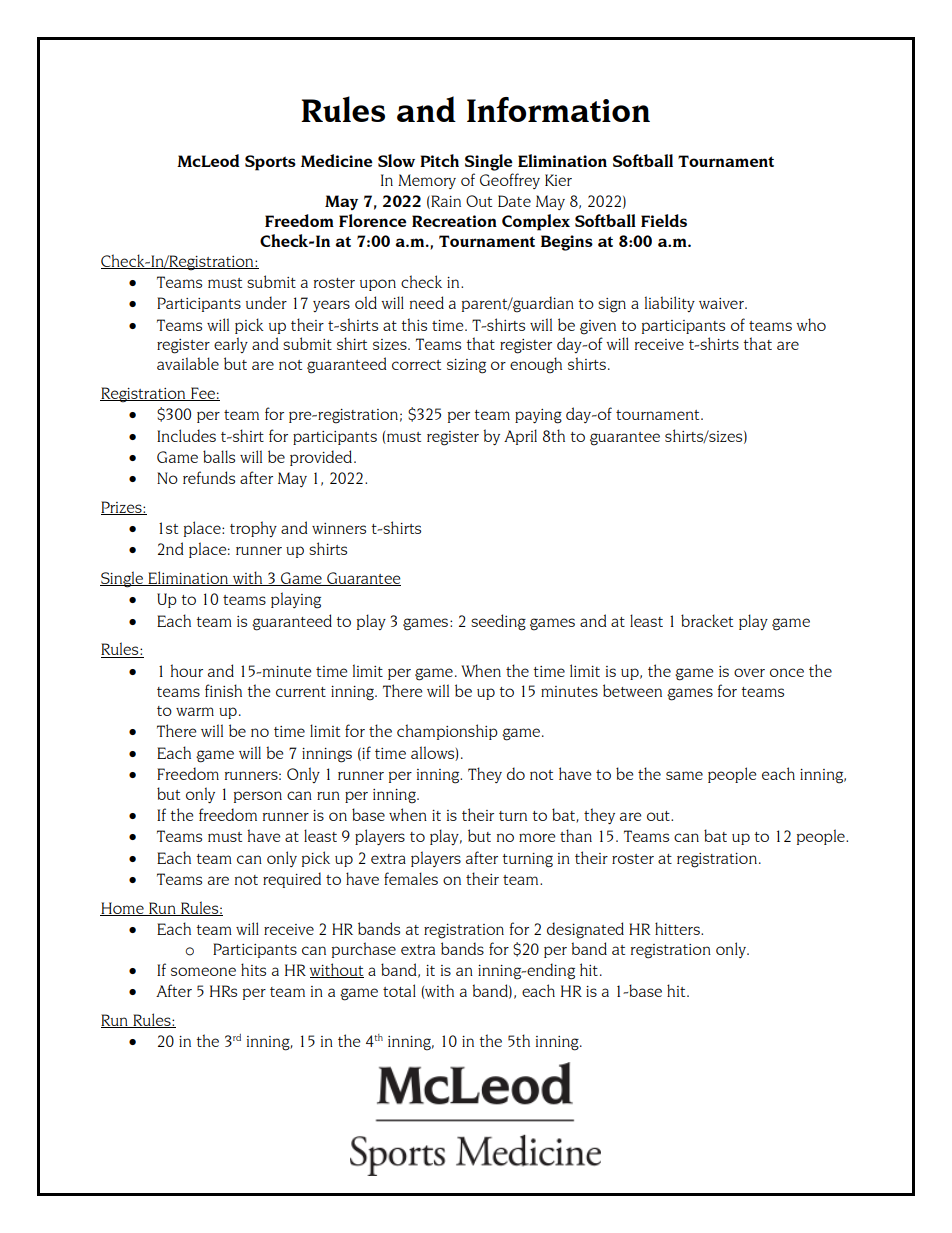 This screenshot has height=1233, width=952. What do you see at coordinates (253, 529) in the screenshot?
I see `trophy` at bounding box center [253, 529].
